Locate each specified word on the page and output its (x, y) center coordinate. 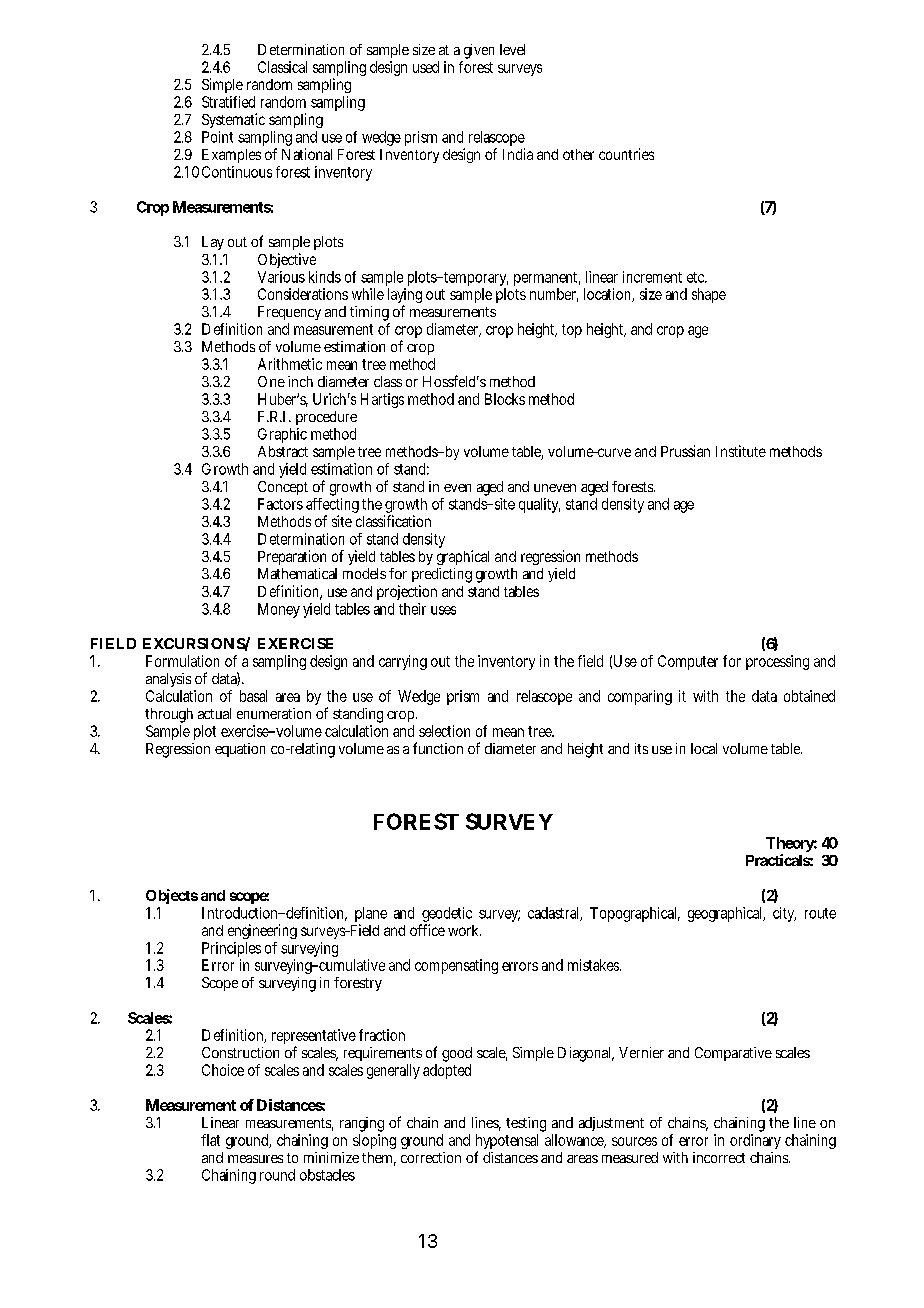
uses (443, 610)
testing (526, 1126)
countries (626, 154)
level (512, 49)
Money (279, 610)
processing (777, 662)
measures (255, 1159)
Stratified (228, 102)
